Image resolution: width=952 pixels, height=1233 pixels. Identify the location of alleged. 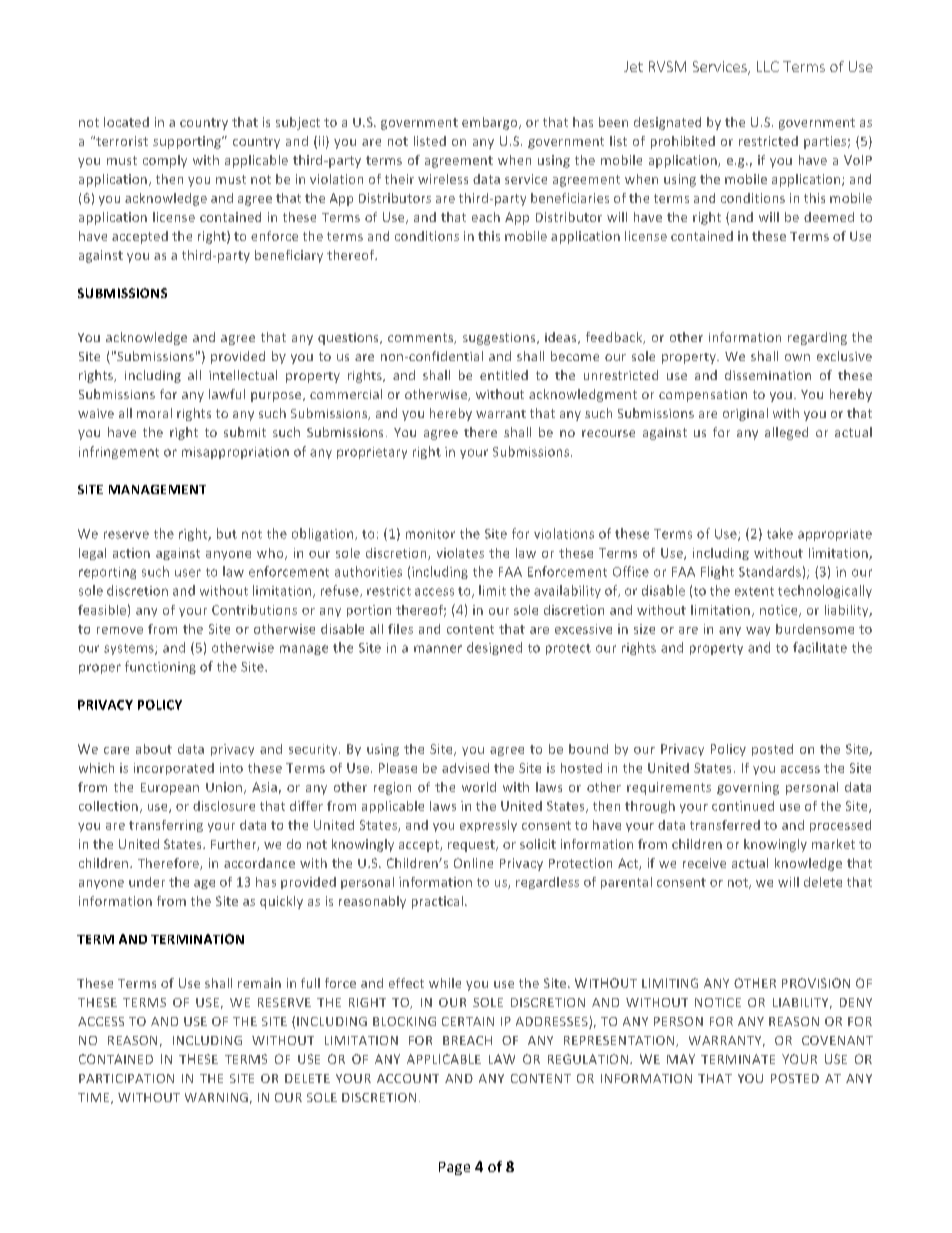
(786, 433).
